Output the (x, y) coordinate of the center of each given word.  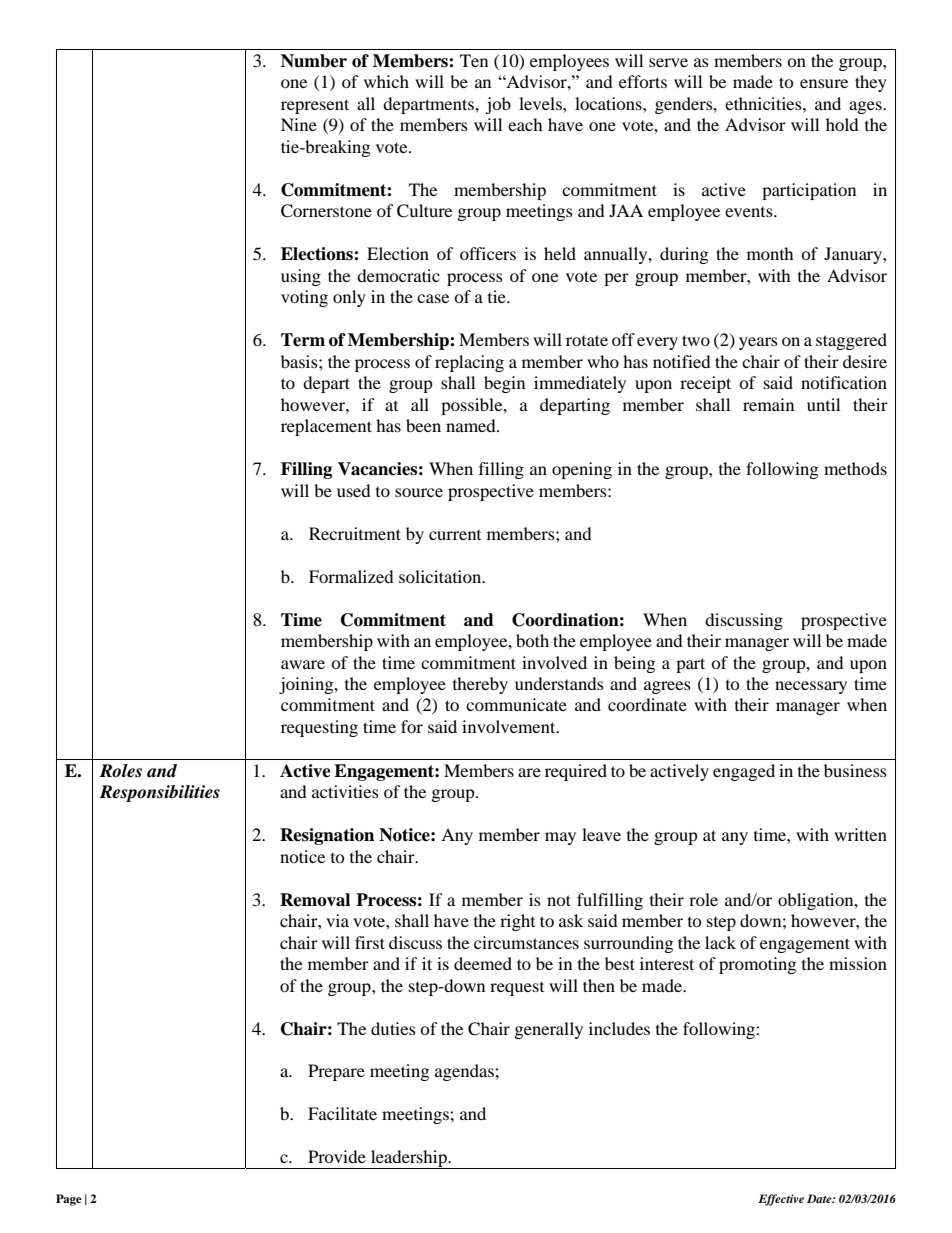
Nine (299, 124)
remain (768, 404)
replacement (326, 427)
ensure (824, 83)
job (498, 105)
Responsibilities (159, 793)
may (560, 838)
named (472, 425)
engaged (744, 772)
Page (69, 1200)
